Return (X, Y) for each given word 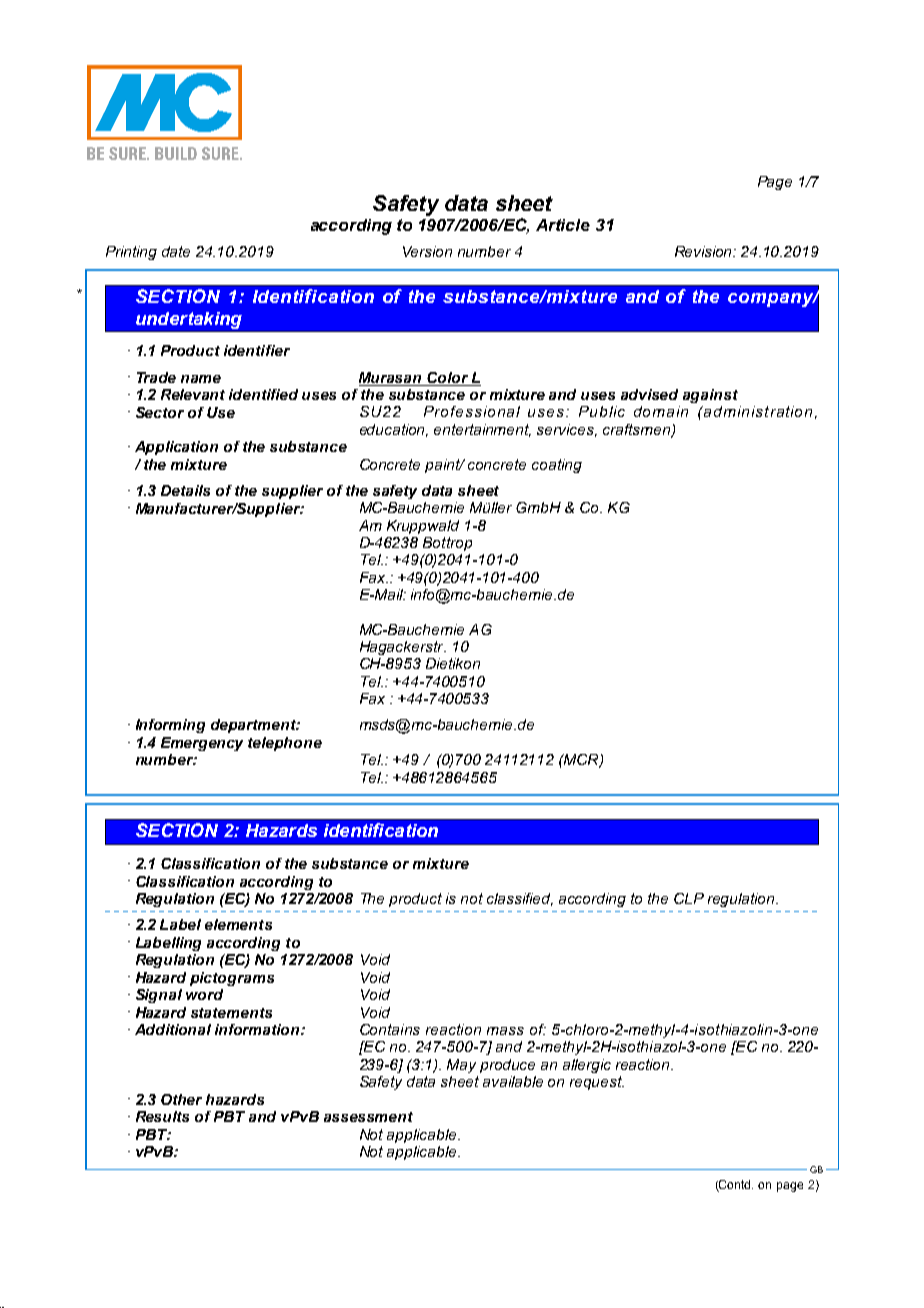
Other (181, 1099)
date (176, 251)
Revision (705, 251)
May (461, 1066)
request (597, 1083)
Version (427, 251)
